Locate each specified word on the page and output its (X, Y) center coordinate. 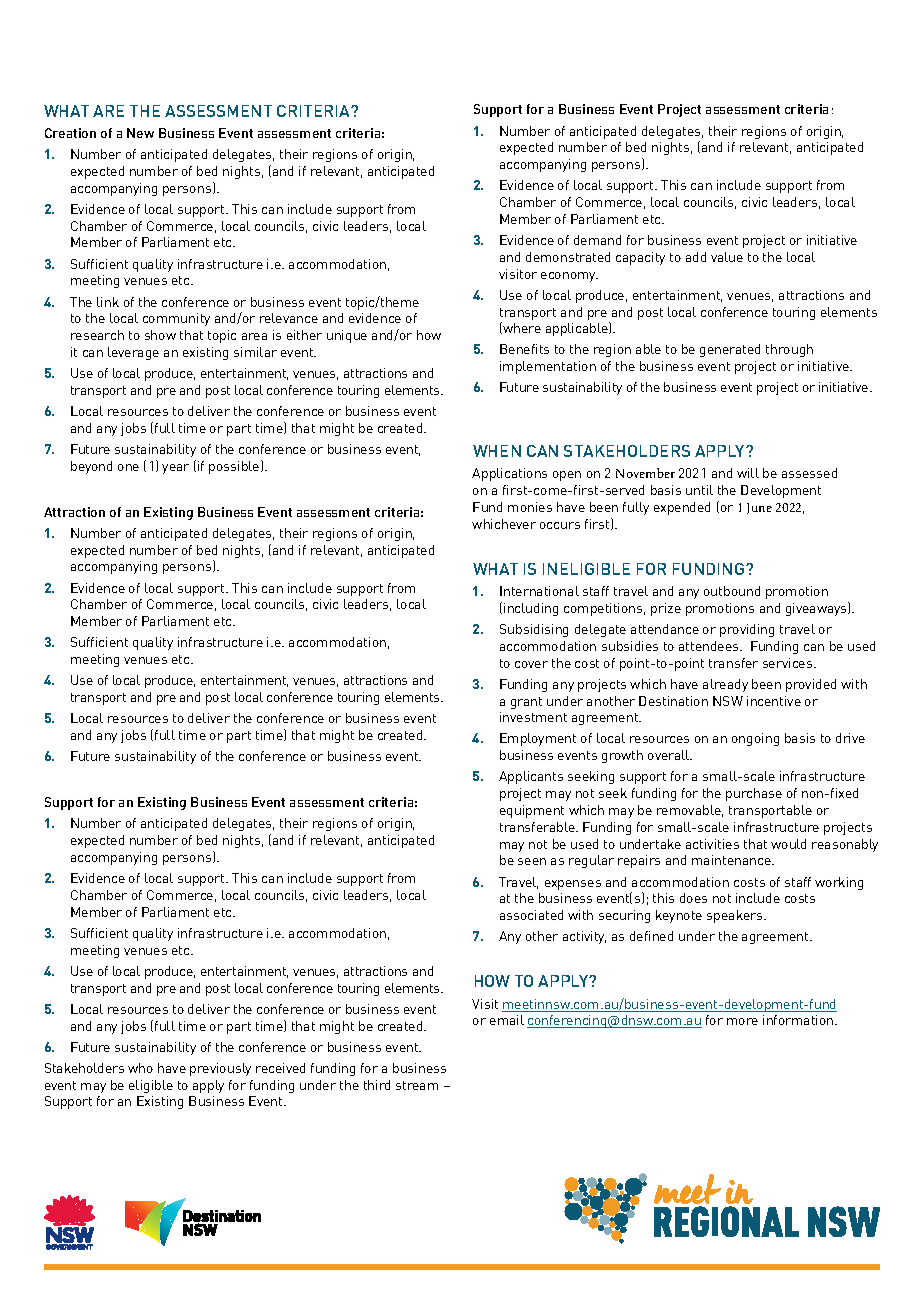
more (742, 1021)
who (140, 1068)
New (140, 133)
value (727, 257)
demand (597, 240)
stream (417, 1085)
